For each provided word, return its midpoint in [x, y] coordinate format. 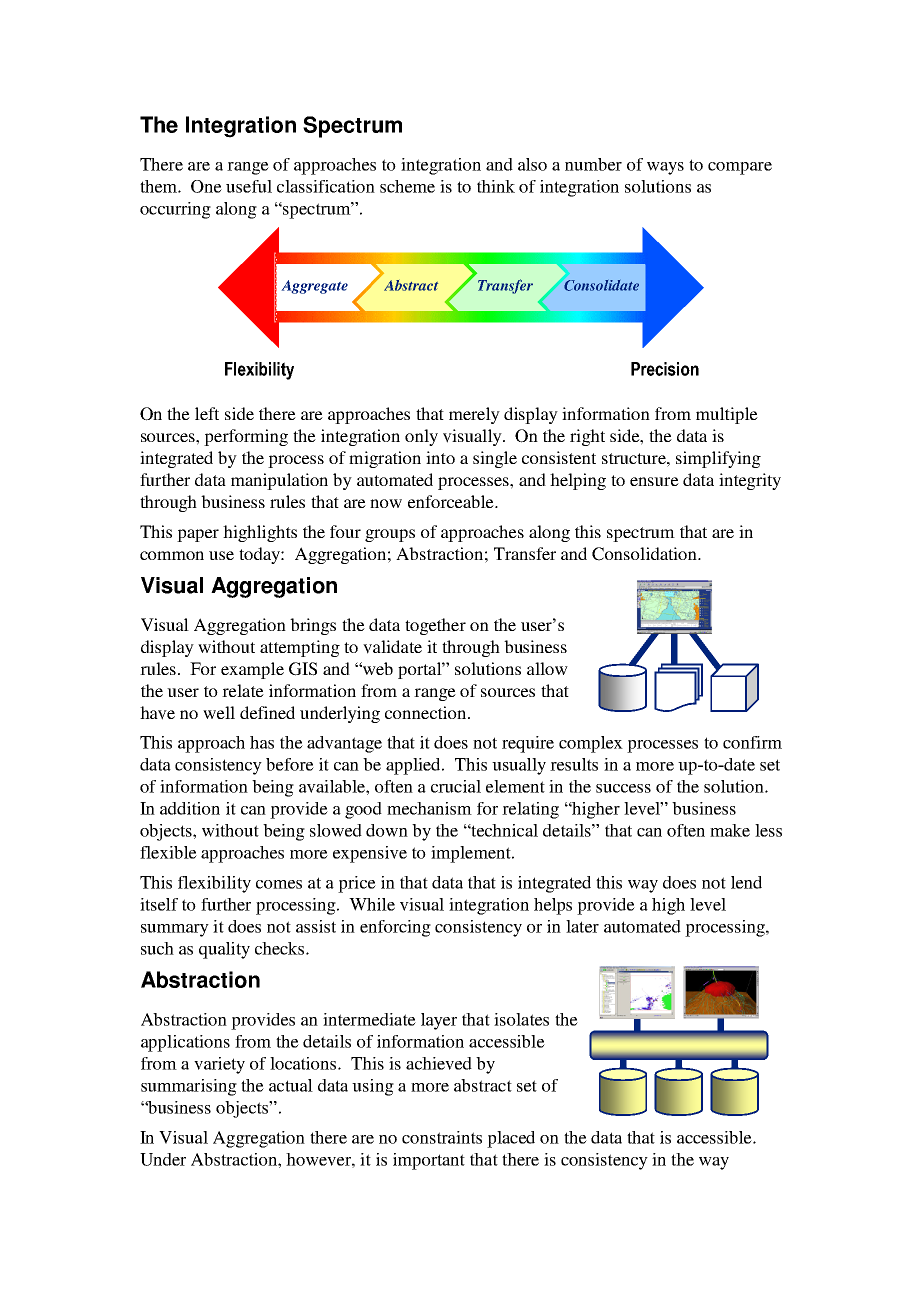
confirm [752, 742]
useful [249, 186]
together [435, 626]
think [496, 186]
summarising [189, 1087]
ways [665, 168]
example [252, 670]
